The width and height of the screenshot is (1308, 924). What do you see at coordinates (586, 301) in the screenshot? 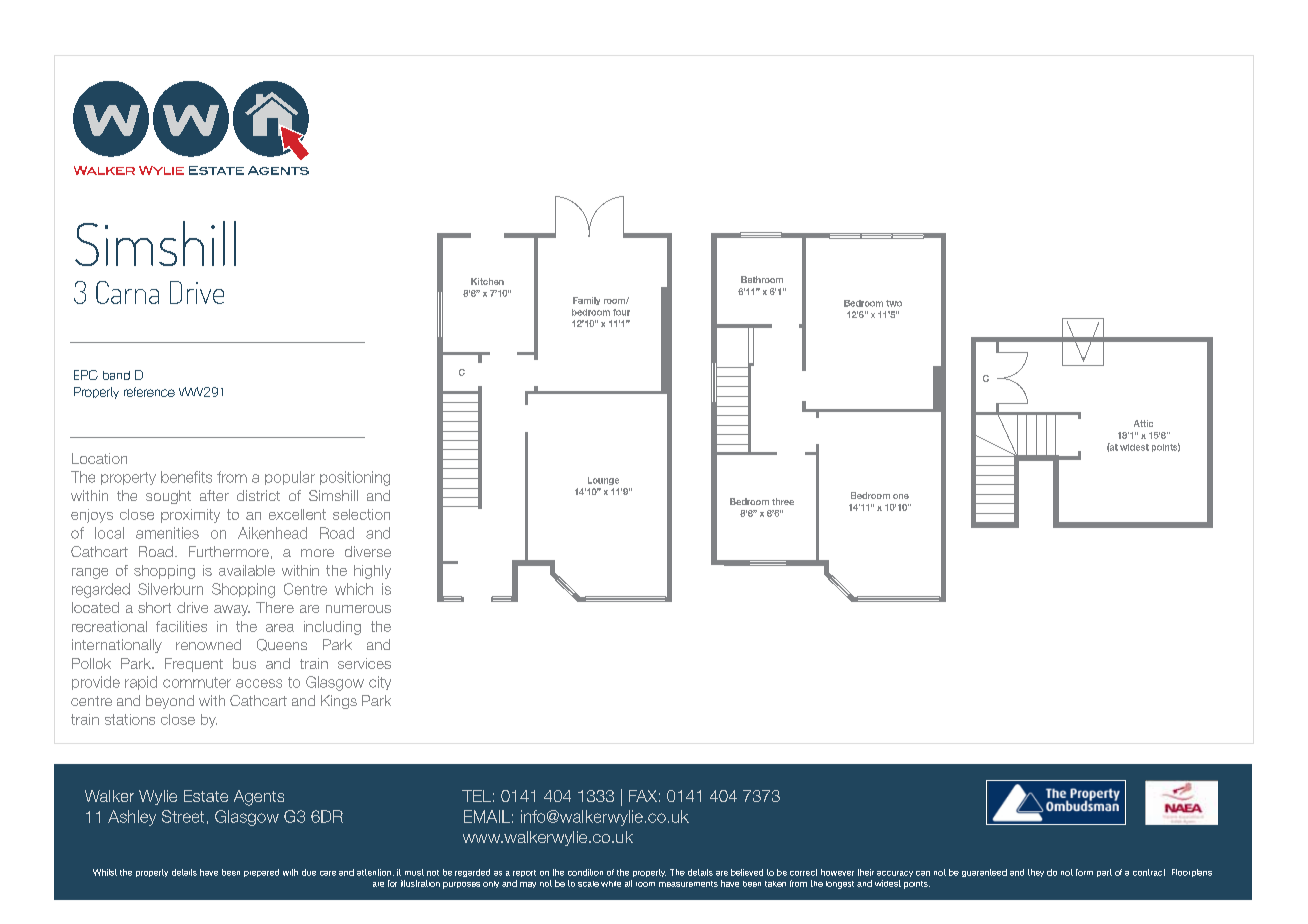
I see `Family` at bounding box center [586, 301].
